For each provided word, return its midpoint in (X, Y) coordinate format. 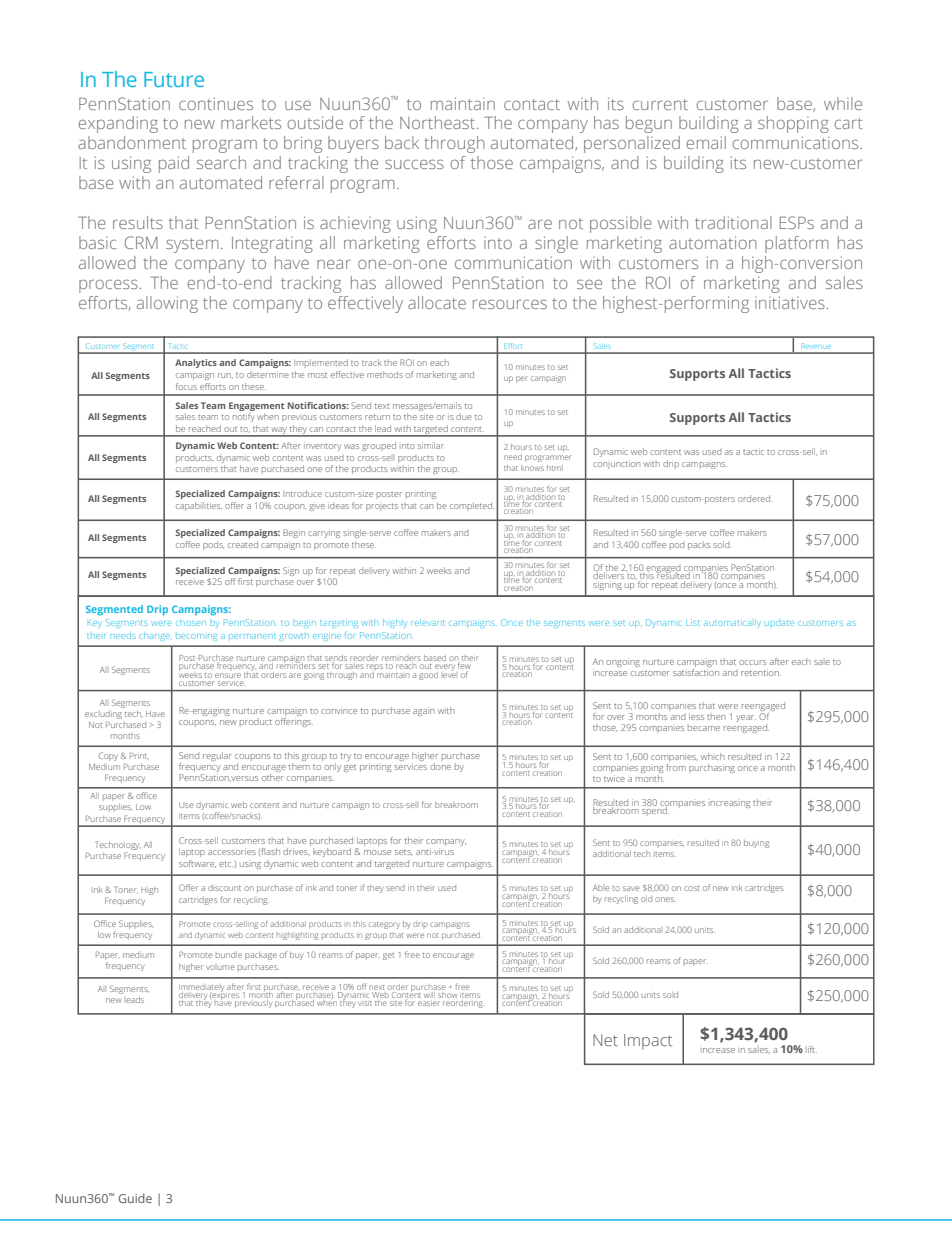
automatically (731, 622)
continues (216, 103)
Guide (135, 1198)
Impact (648, 1042)
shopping (793, 124)
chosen (191, 623)
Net (605, 1040)
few (464, 666)
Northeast (439, 122)
